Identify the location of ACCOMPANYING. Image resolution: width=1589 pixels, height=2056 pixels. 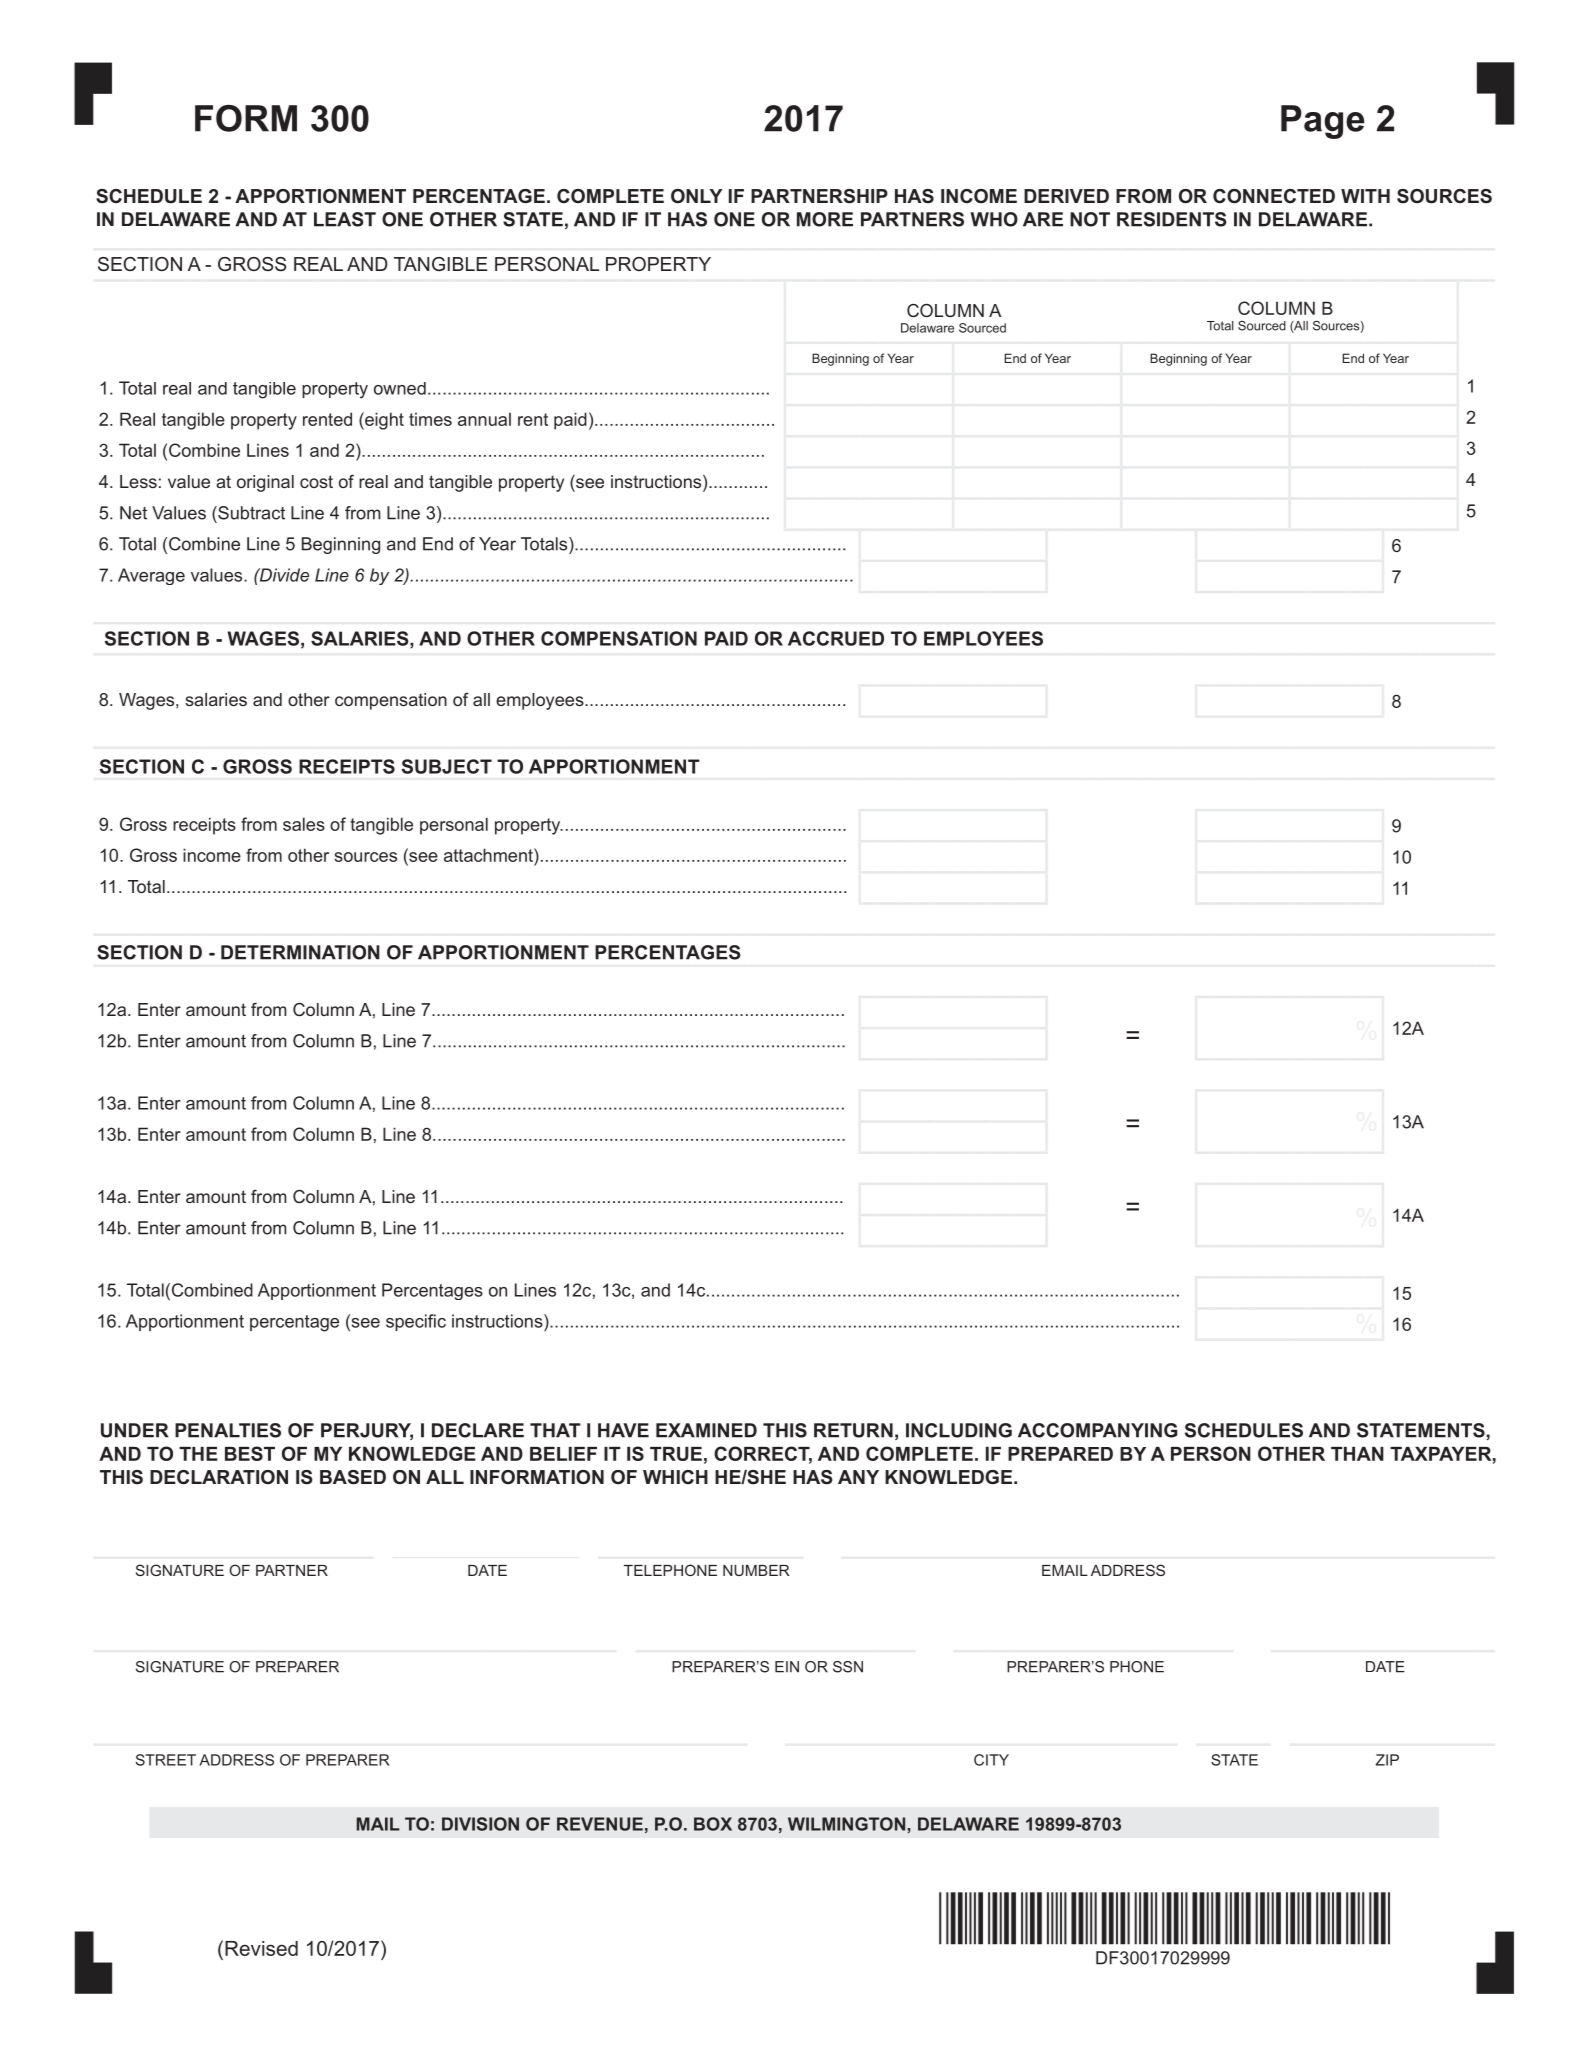
(1098, 1430).
